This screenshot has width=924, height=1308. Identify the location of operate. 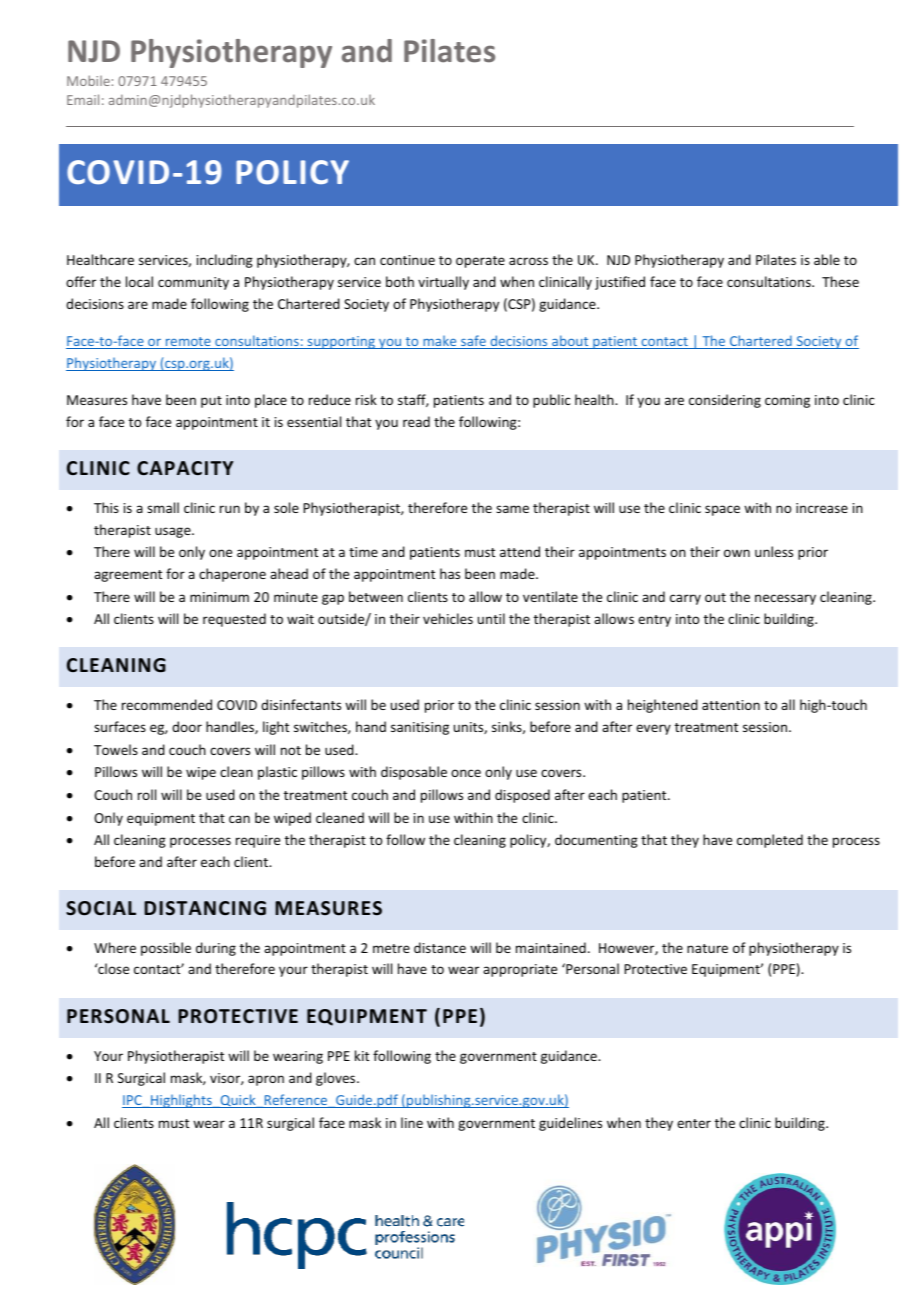
(480, 262).
